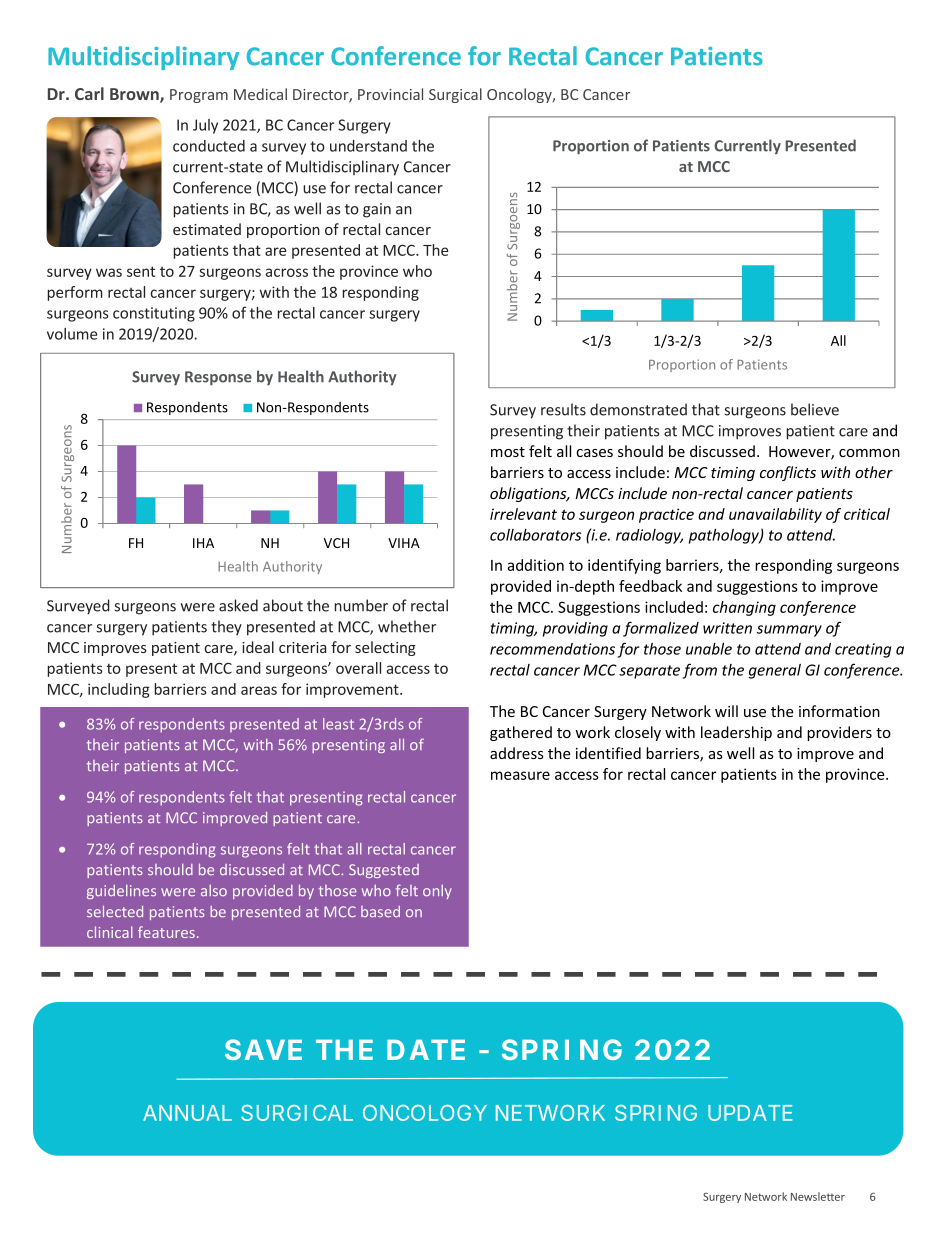 The width and height of the page is (952, 1233). I want to click on July, so click(205, 126).
